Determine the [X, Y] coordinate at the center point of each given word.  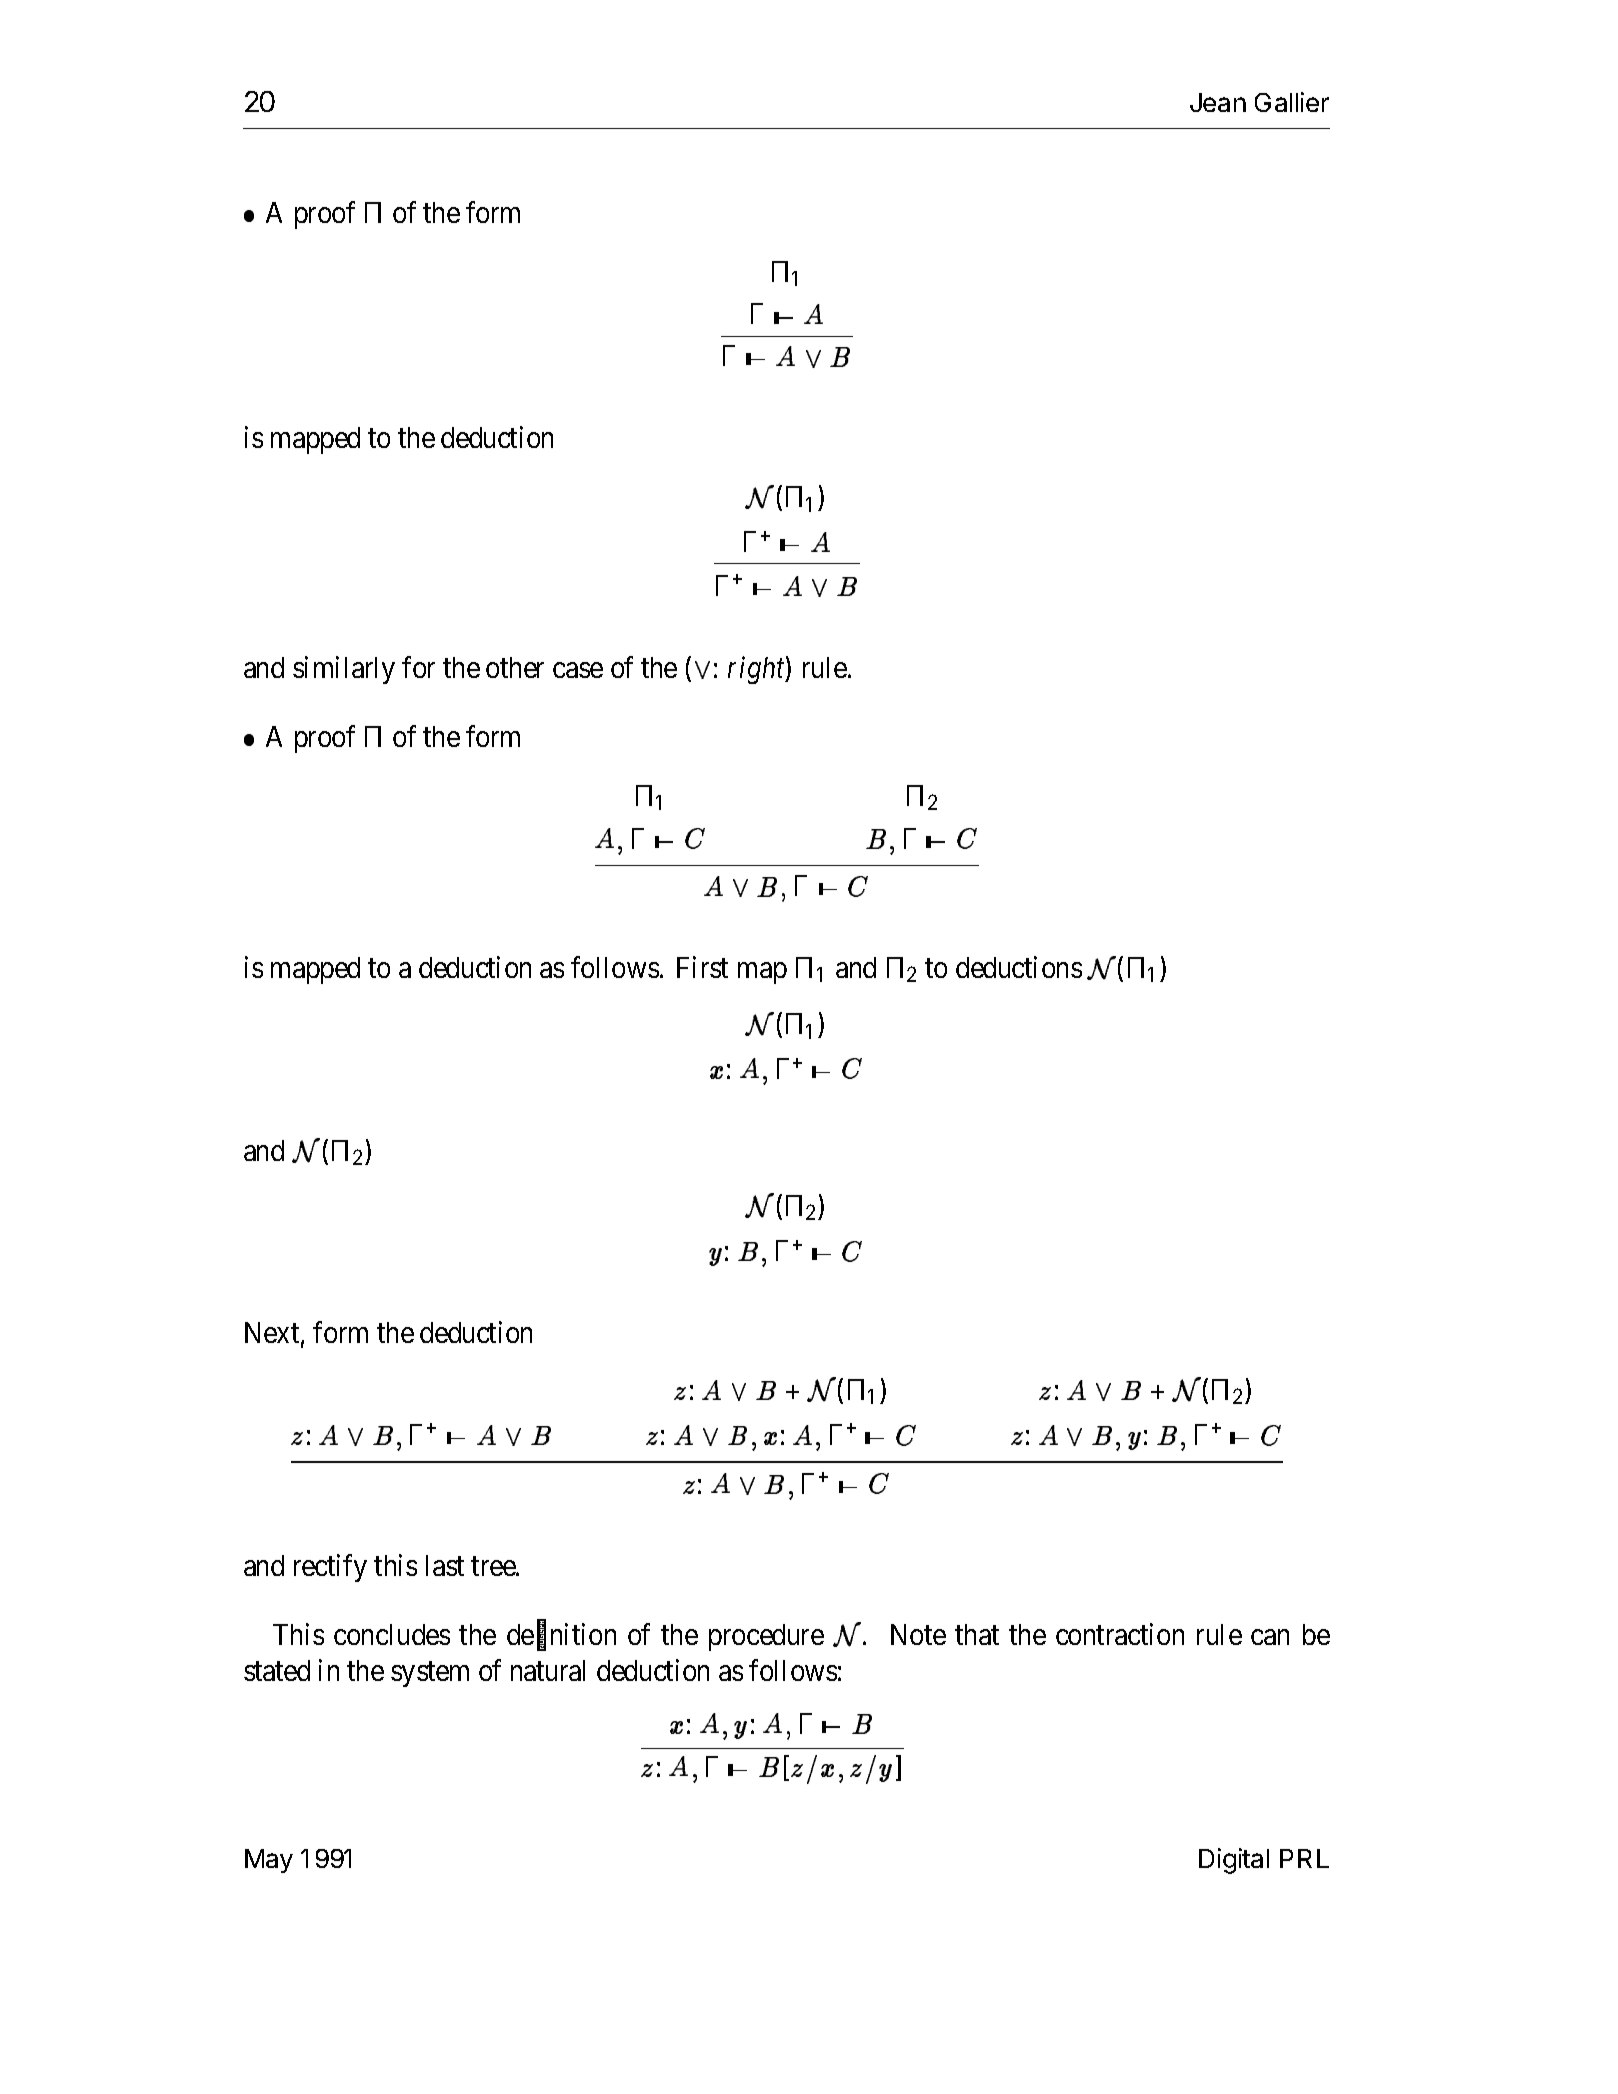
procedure [766, 1637]
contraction [1120, 1634]
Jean [1218, 102]
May [269, 1861]
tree [494, 1566]
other [515, 667]
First [702, 967]
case [578, 670]
